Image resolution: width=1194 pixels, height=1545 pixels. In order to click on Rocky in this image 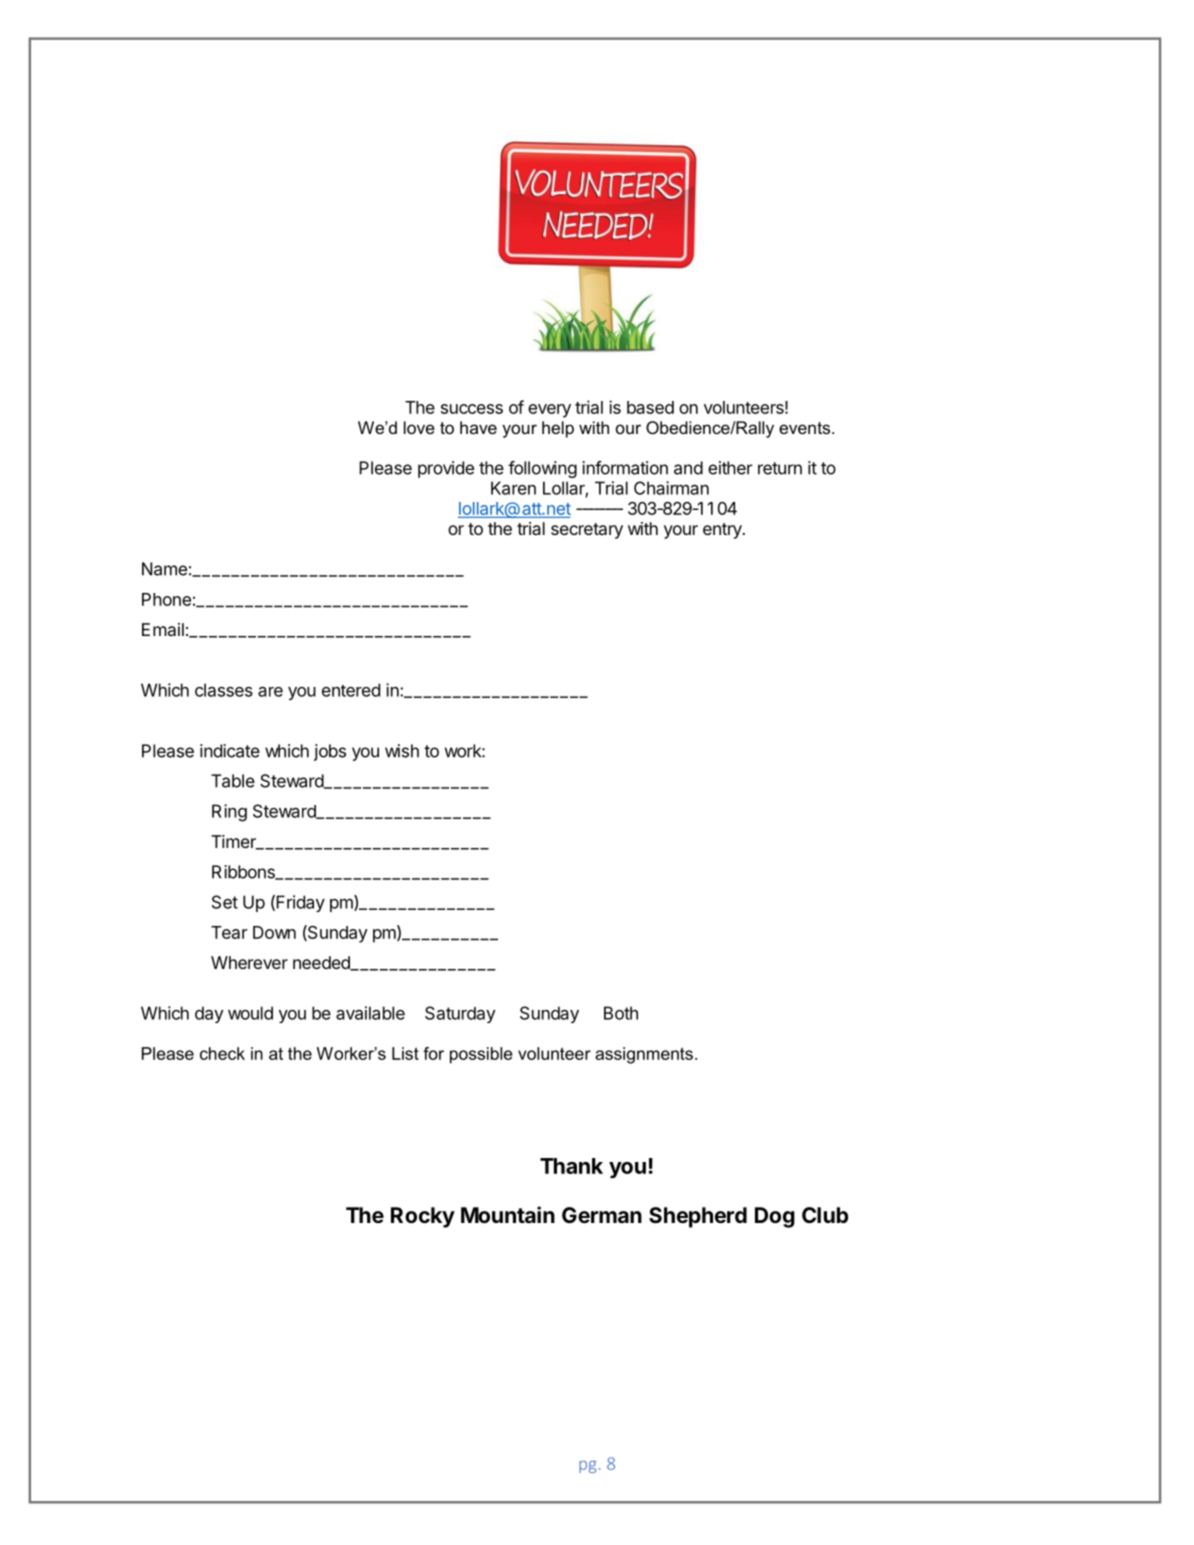, I will do `click(423, 1217)`.
